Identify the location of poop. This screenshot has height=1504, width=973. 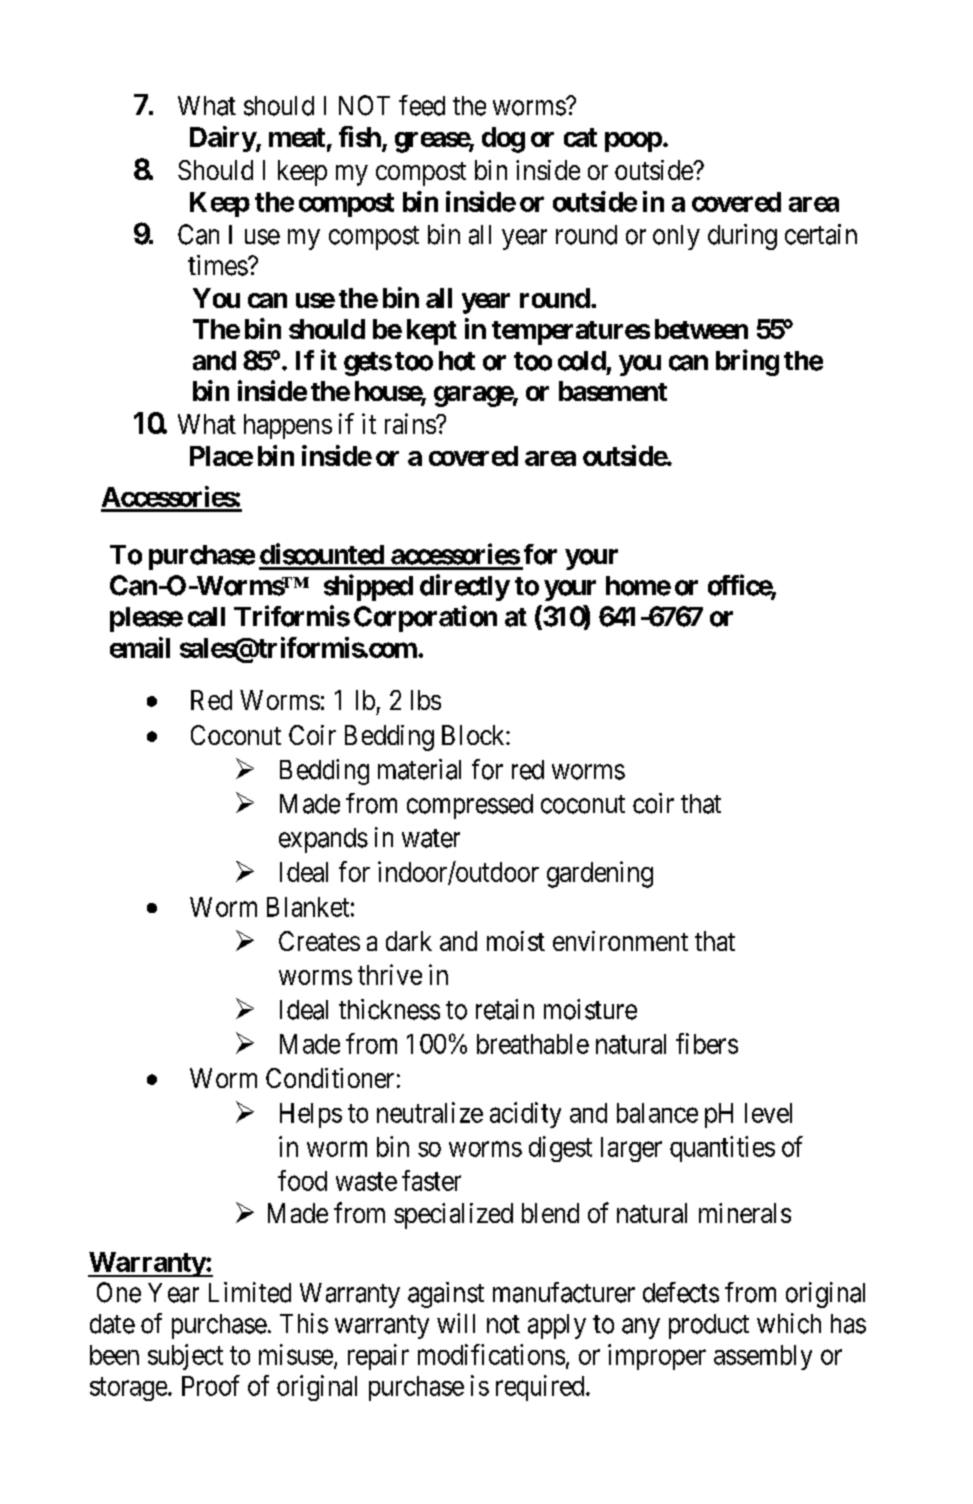
(633, 142).
